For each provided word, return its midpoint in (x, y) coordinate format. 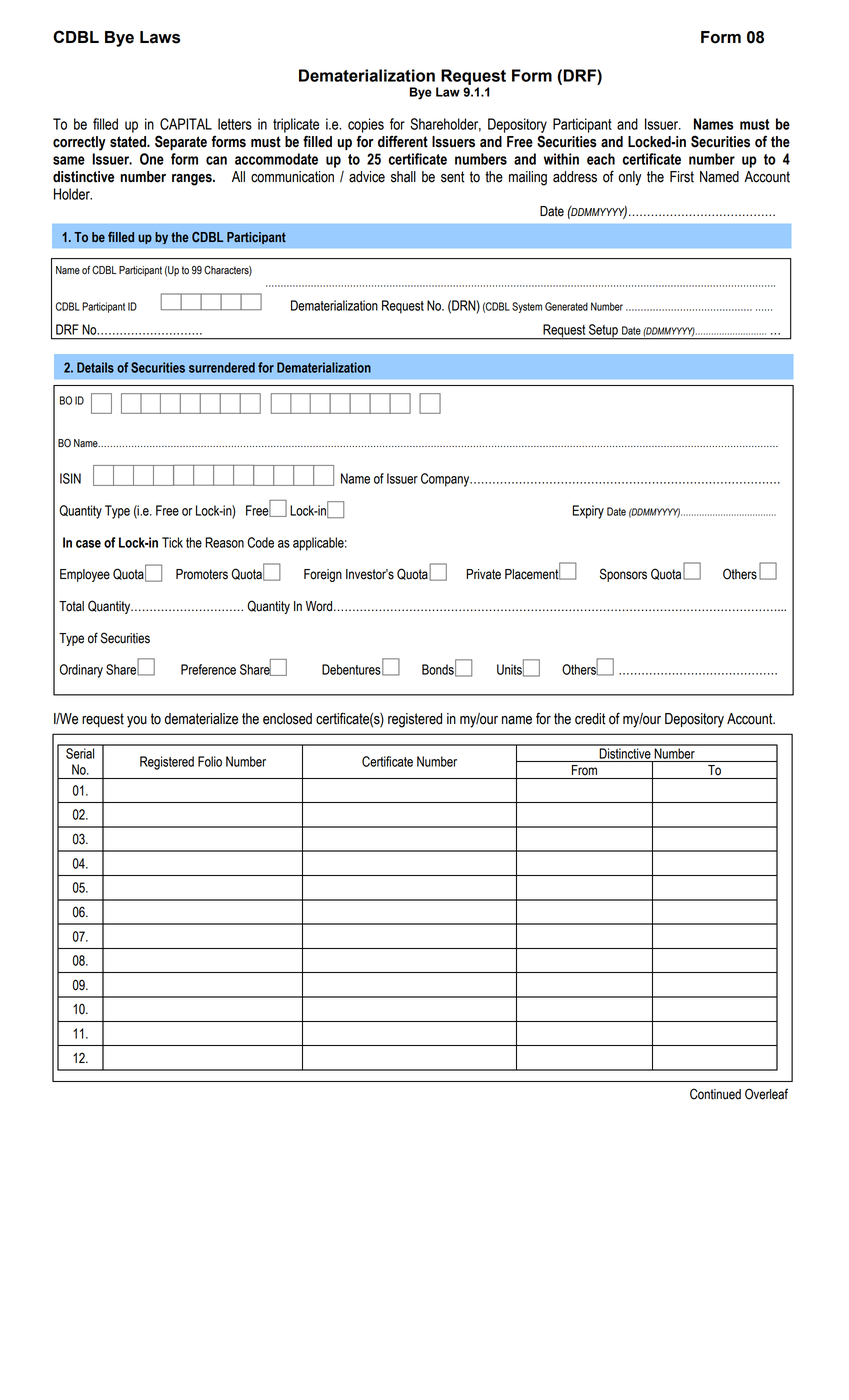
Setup (603, 332)
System (527, 307)
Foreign (323, 575)
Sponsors (623, 575)
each (601, 159)
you (137, 722)
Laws (160, 37)
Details (95, 367)
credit (590, 719)
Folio (210, 761)
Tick (172, 542)
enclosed (287, 719)
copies (366, 125)
